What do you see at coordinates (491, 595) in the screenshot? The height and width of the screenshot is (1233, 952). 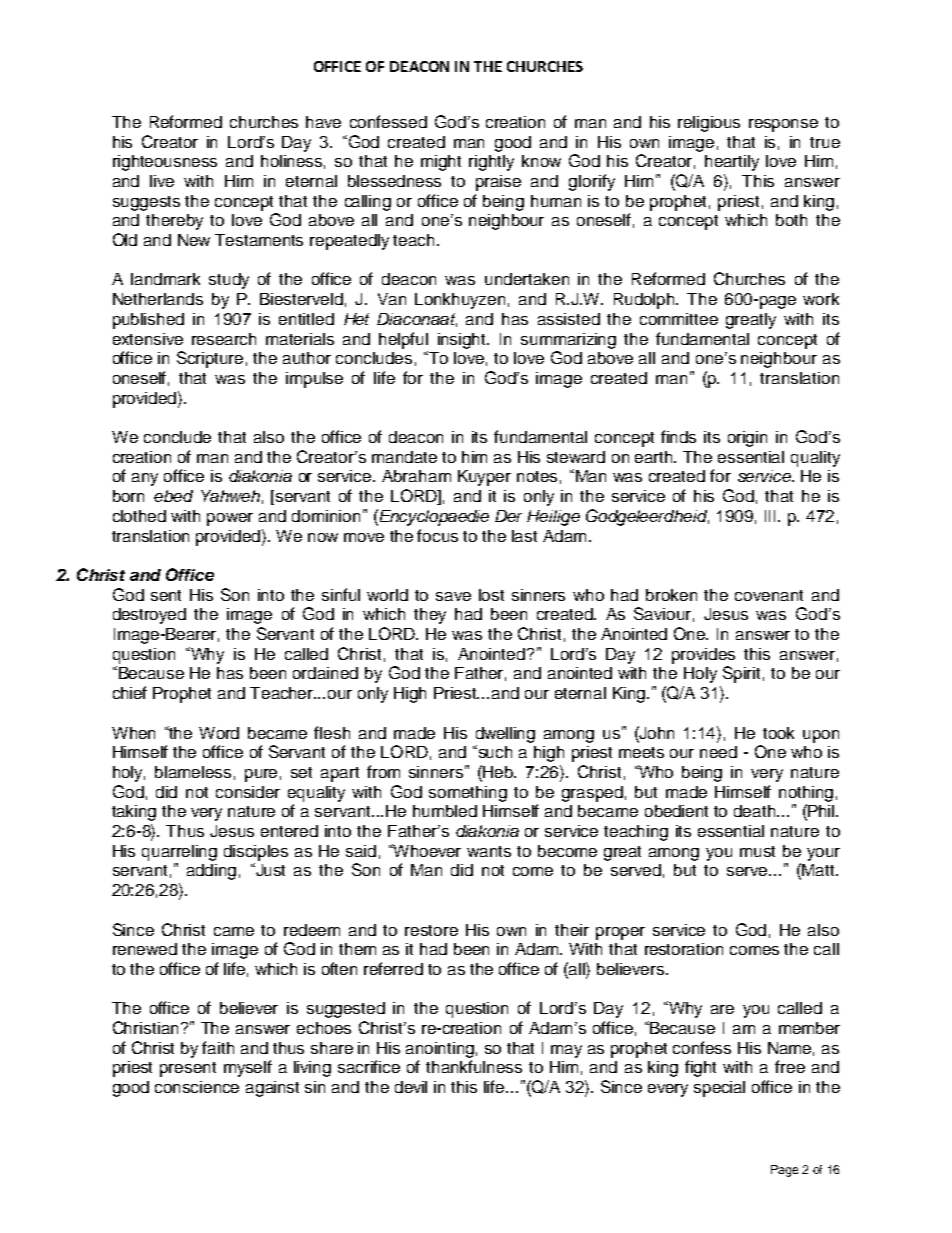 I see `lost` at bounding box center [491, 595].
